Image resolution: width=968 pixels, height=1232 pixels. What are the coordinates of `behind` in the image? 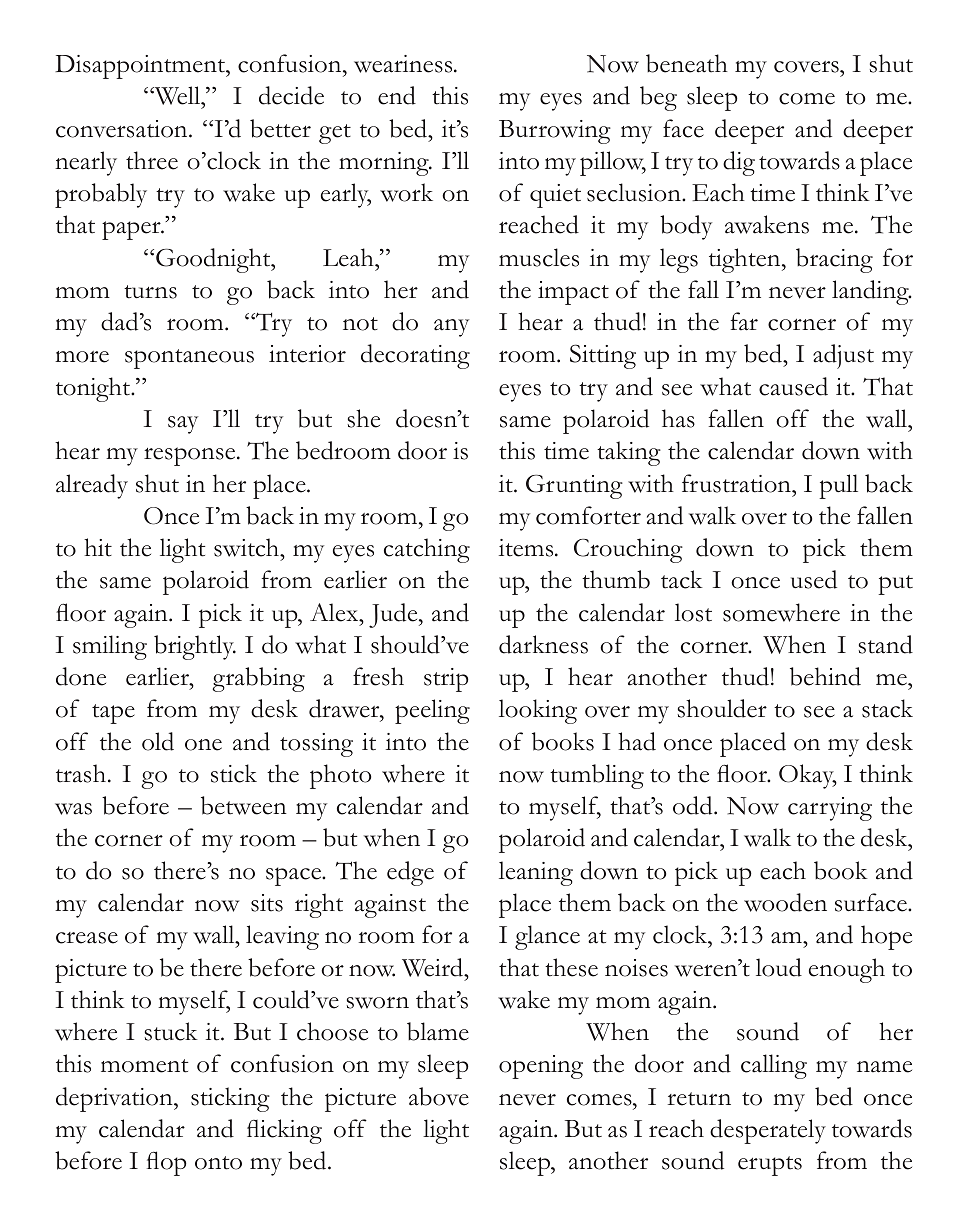 It's located at (825, 676).
